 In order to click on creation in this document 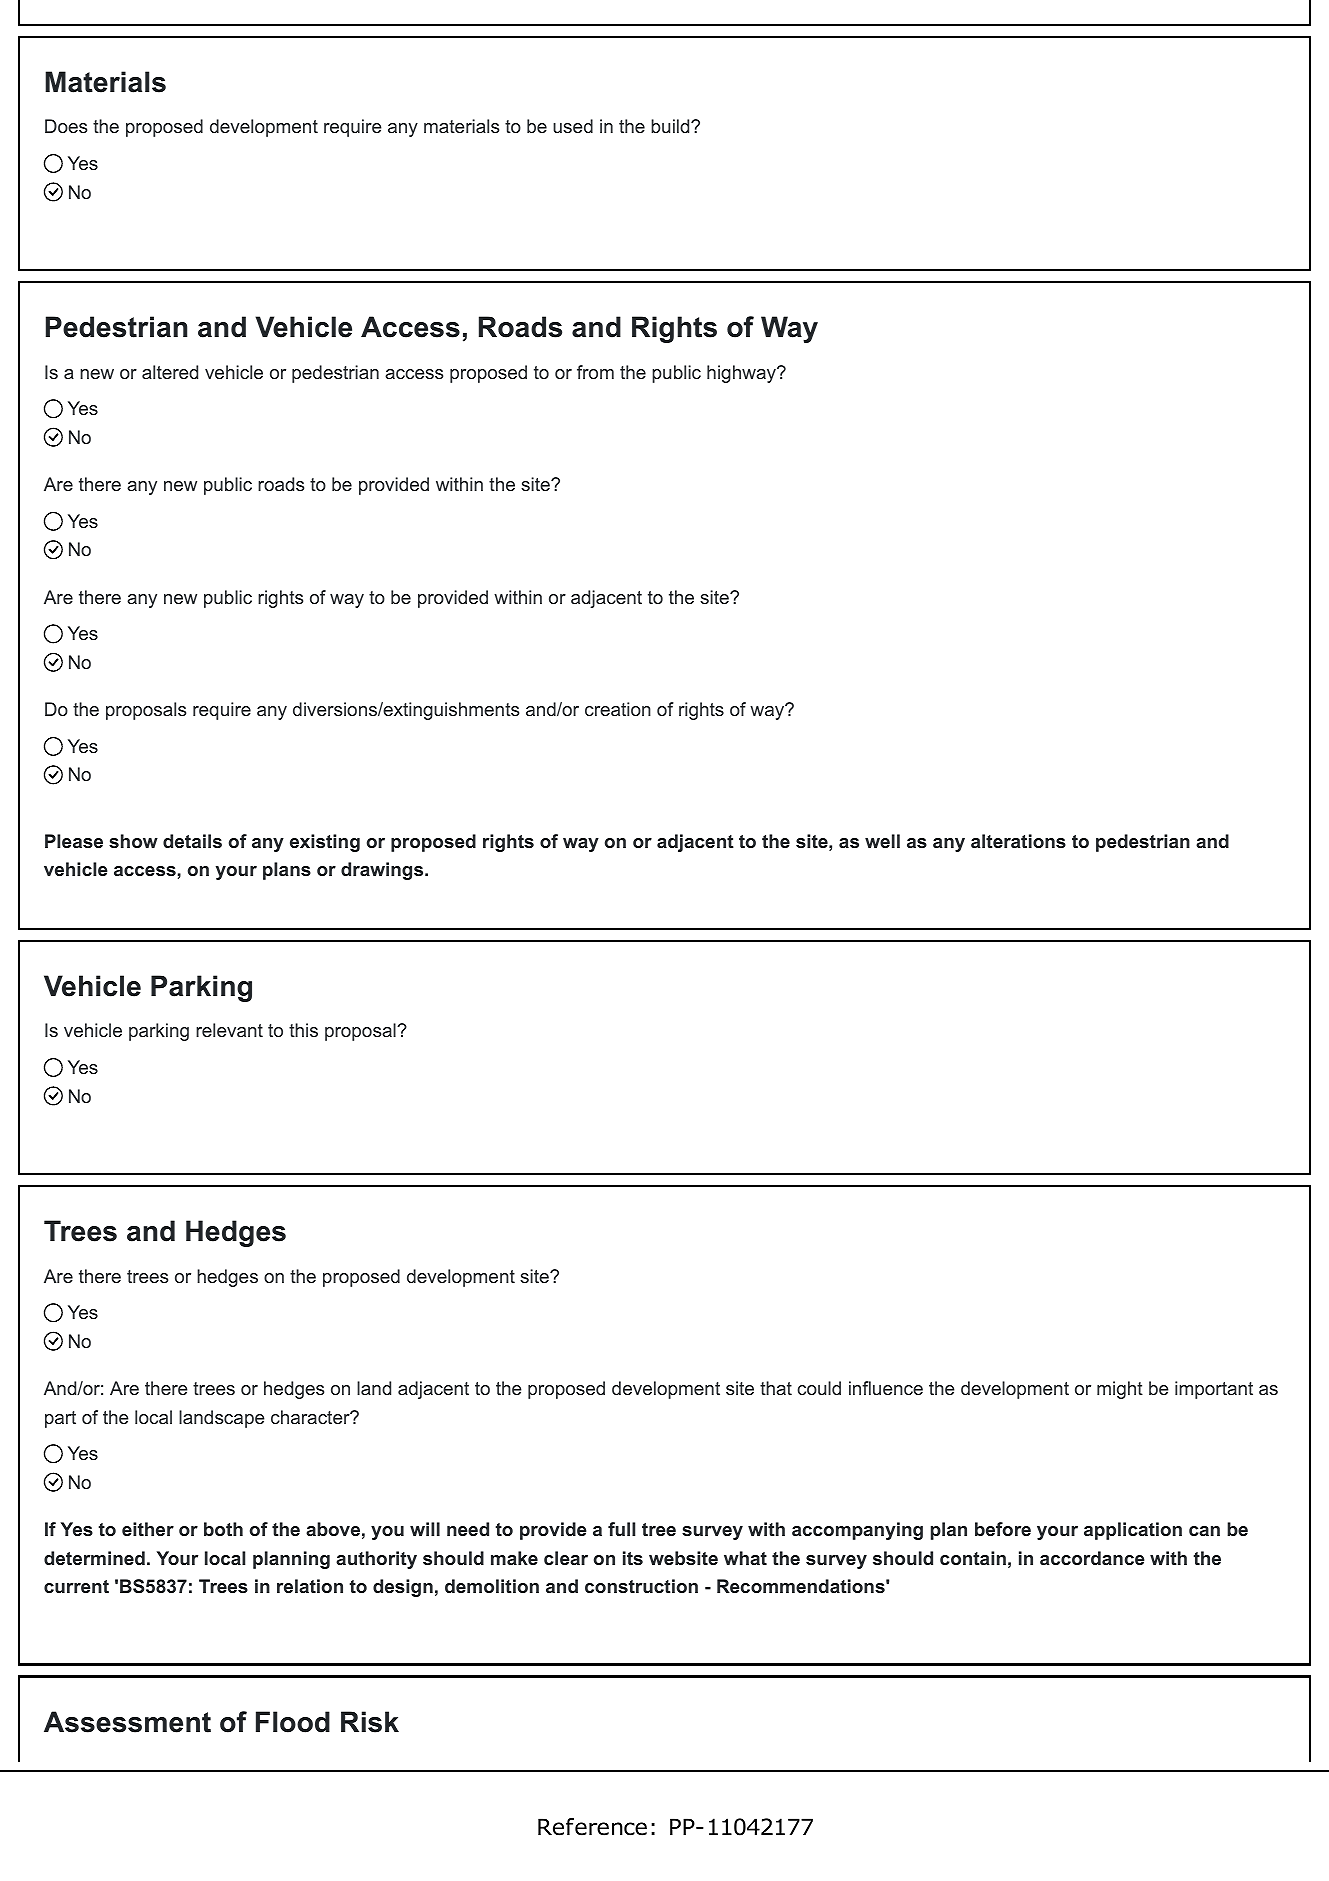, I will do `click(618, 709)`.
